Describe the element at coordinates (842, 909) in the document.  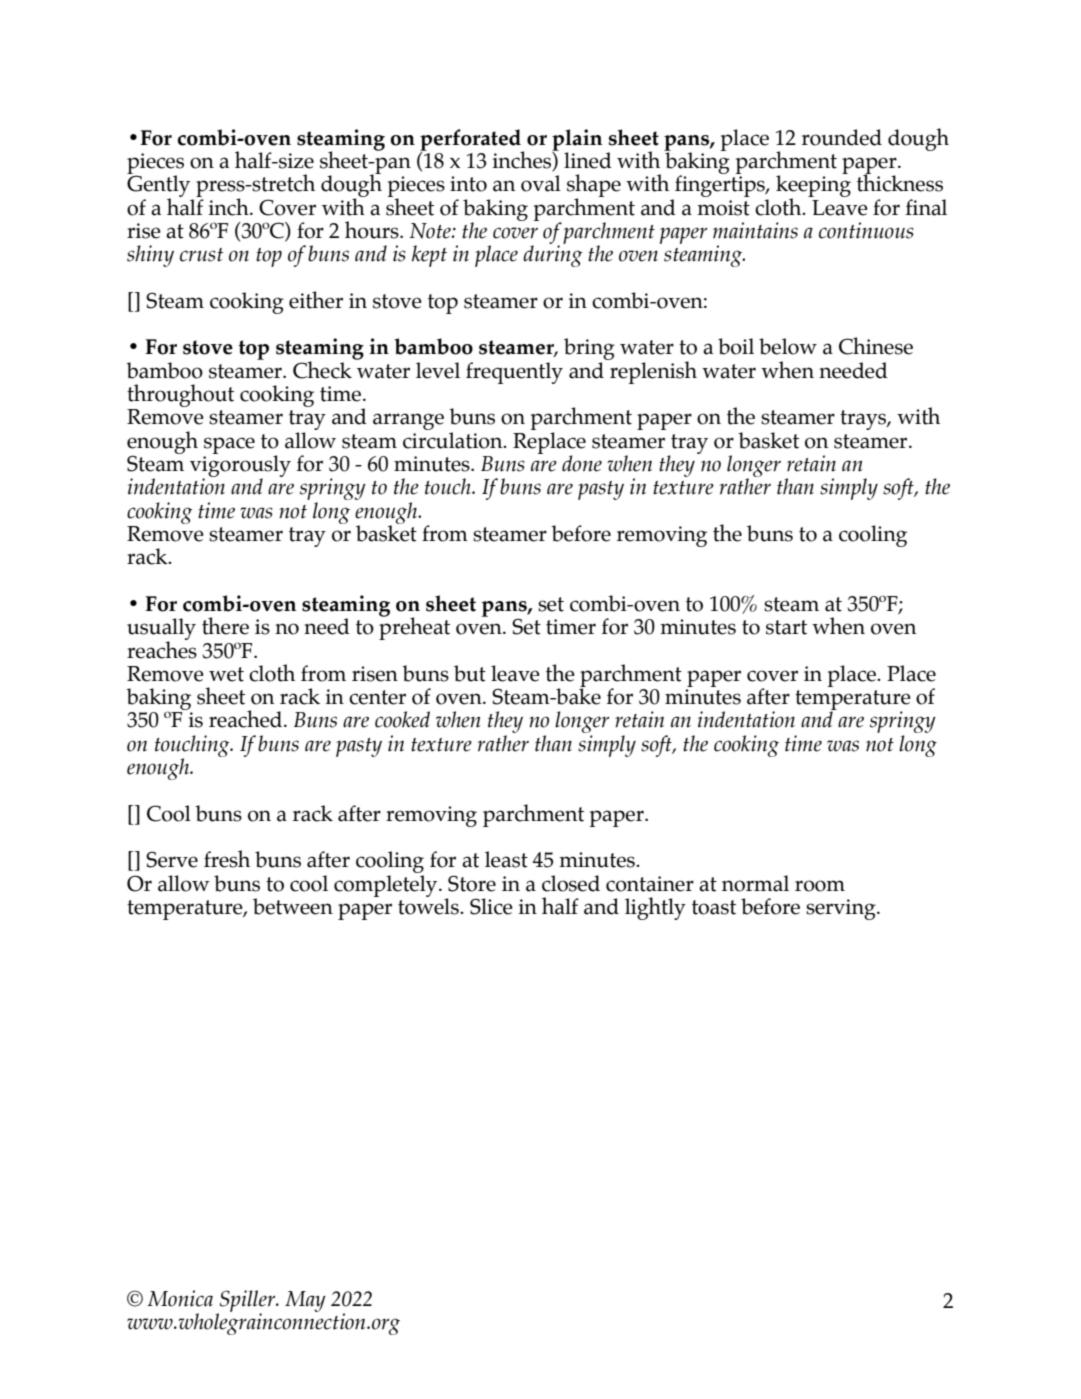
I see `serving` at that location.
